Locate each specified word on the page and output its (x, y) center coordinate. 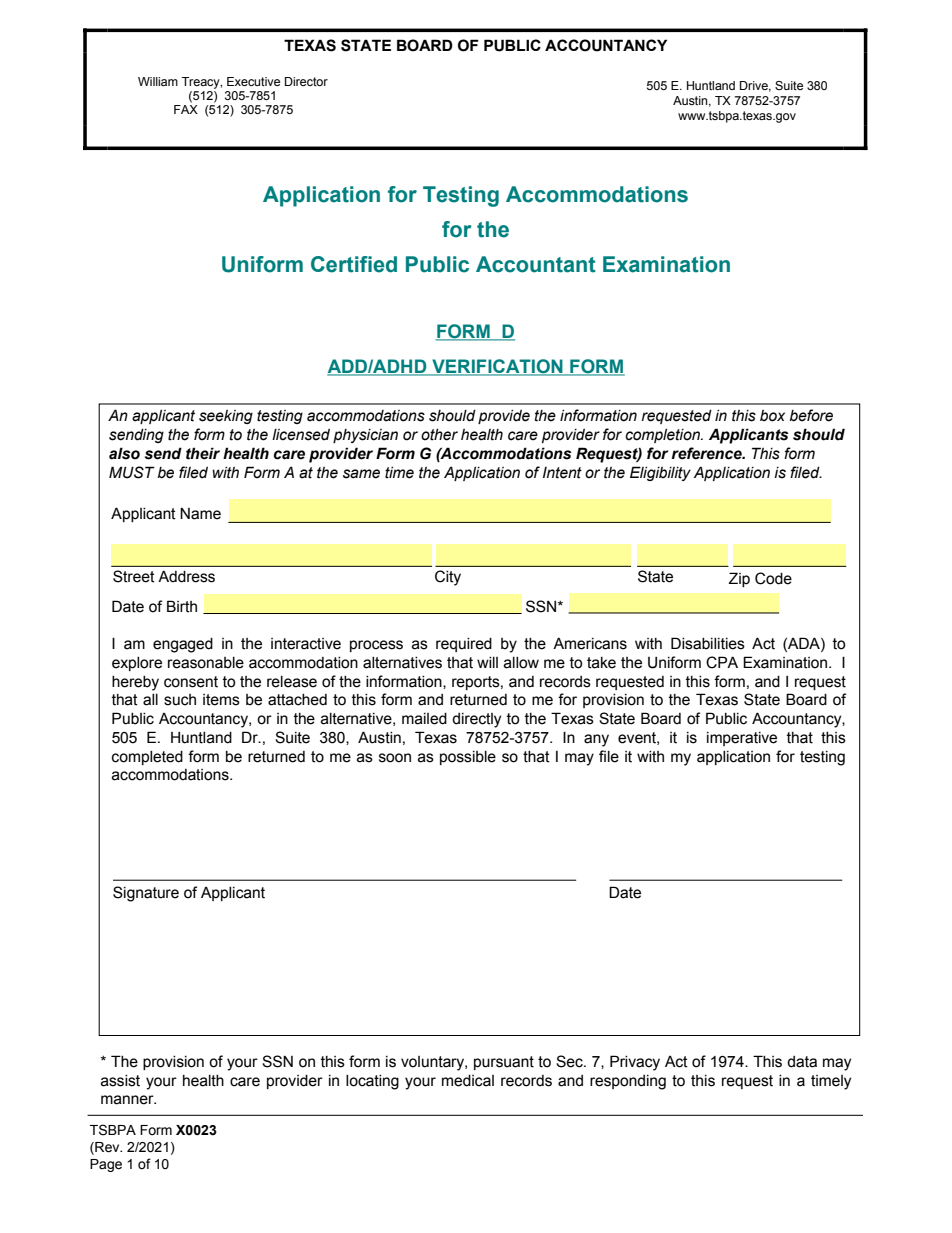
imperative (742, 739)
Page (106, 1165)
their (203, 453)
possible (468, 758)
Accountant (536, 264)
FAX (186, 108)
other (439, 435)
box (772, 416)
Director (306, 81)
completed (147, 758)
